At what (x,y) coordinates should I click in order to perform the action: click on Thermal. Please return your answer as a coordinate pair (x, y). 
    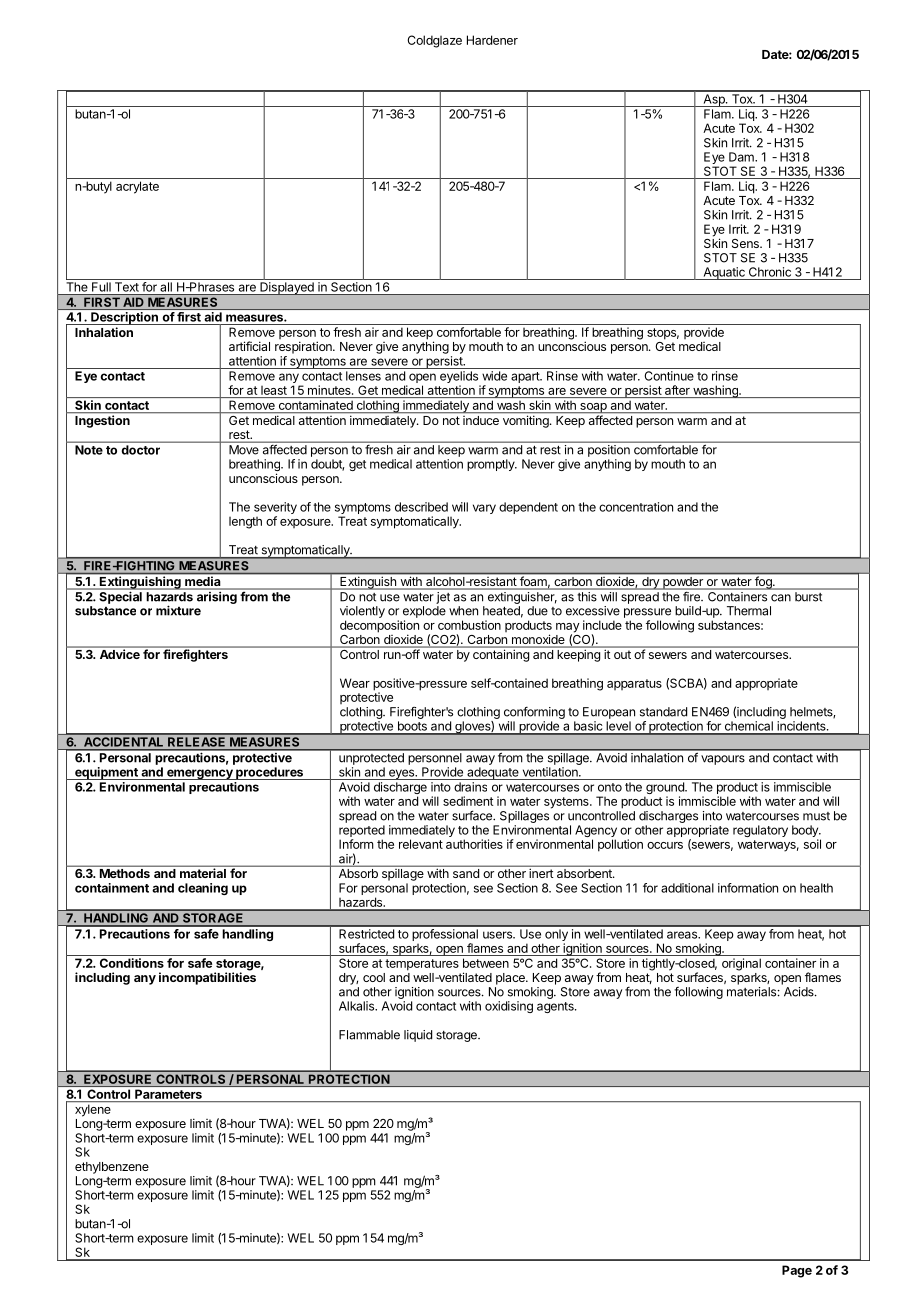
    Looking at the image, I should click on (749, 611).
